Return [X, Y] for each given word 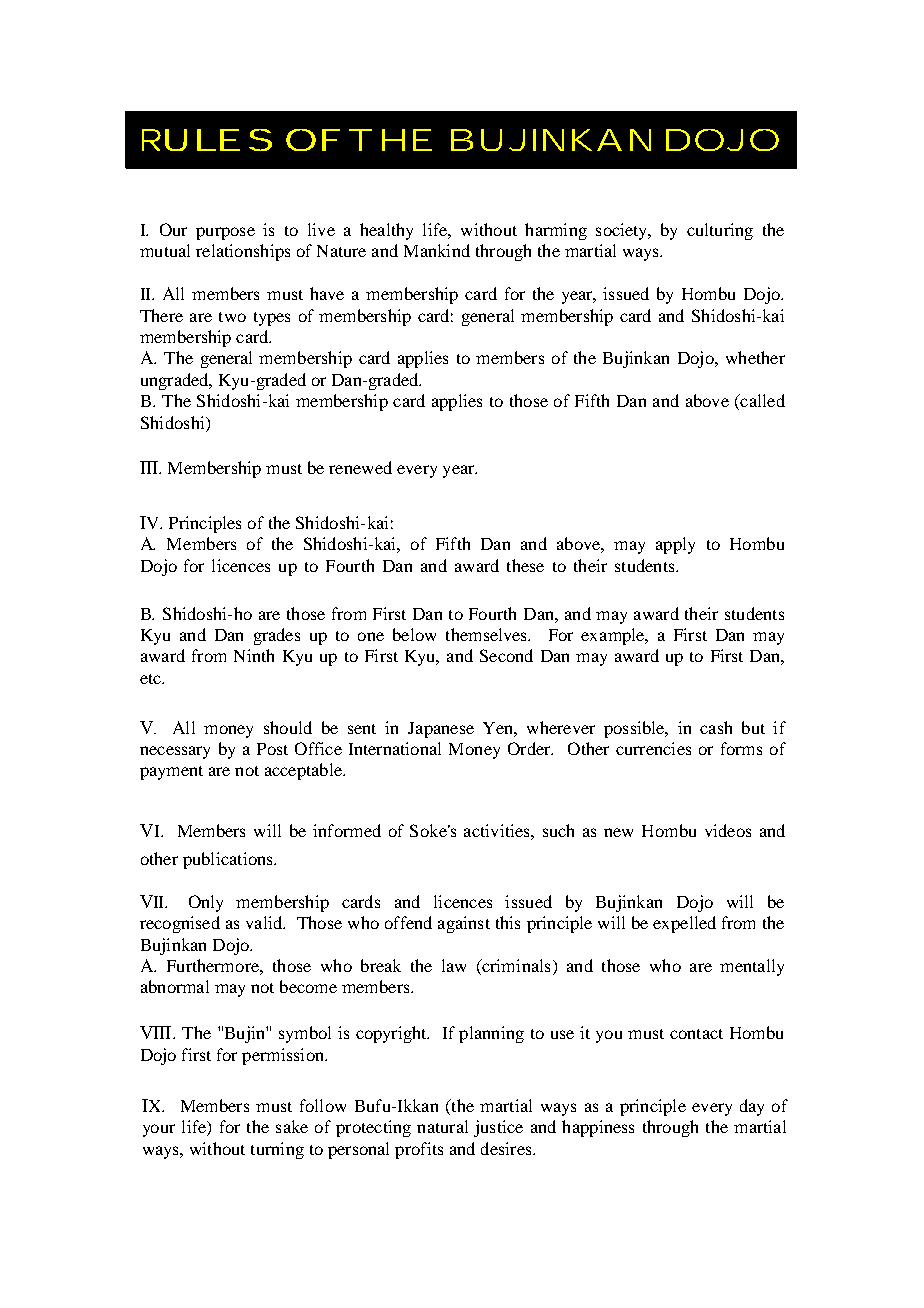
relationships [243, 252]
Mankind [437, 250]
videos [728, 830]
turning [277, 1150]
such [558, 830]
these [525, 565]
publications [229, 860]
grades [277, 636]
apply [675, 545]
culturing [720, 231]
